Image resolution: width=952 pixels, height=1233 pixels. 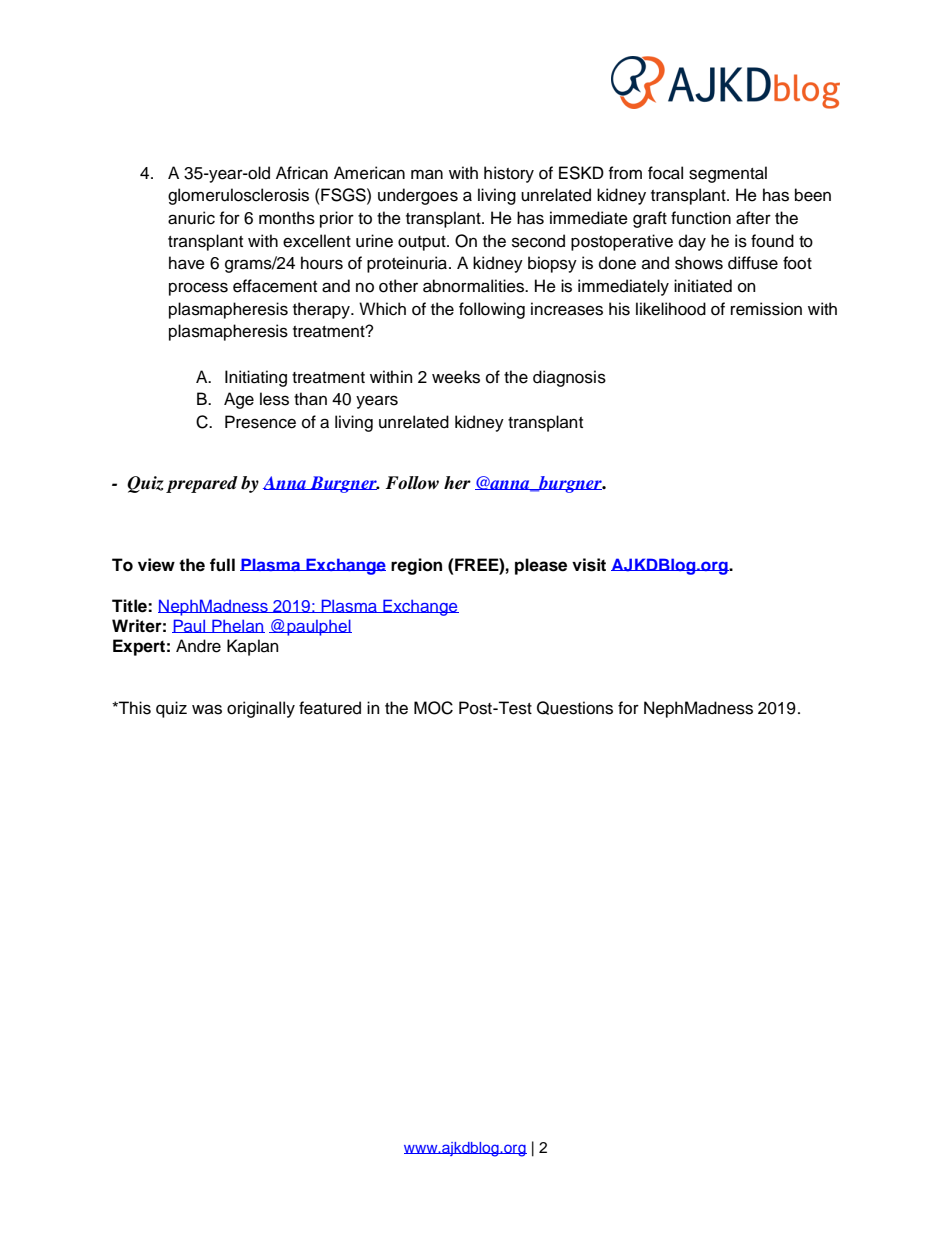 What do you see at coordinates (541, 566) in the image?
I see `please` at bounding box center [541, 566].
